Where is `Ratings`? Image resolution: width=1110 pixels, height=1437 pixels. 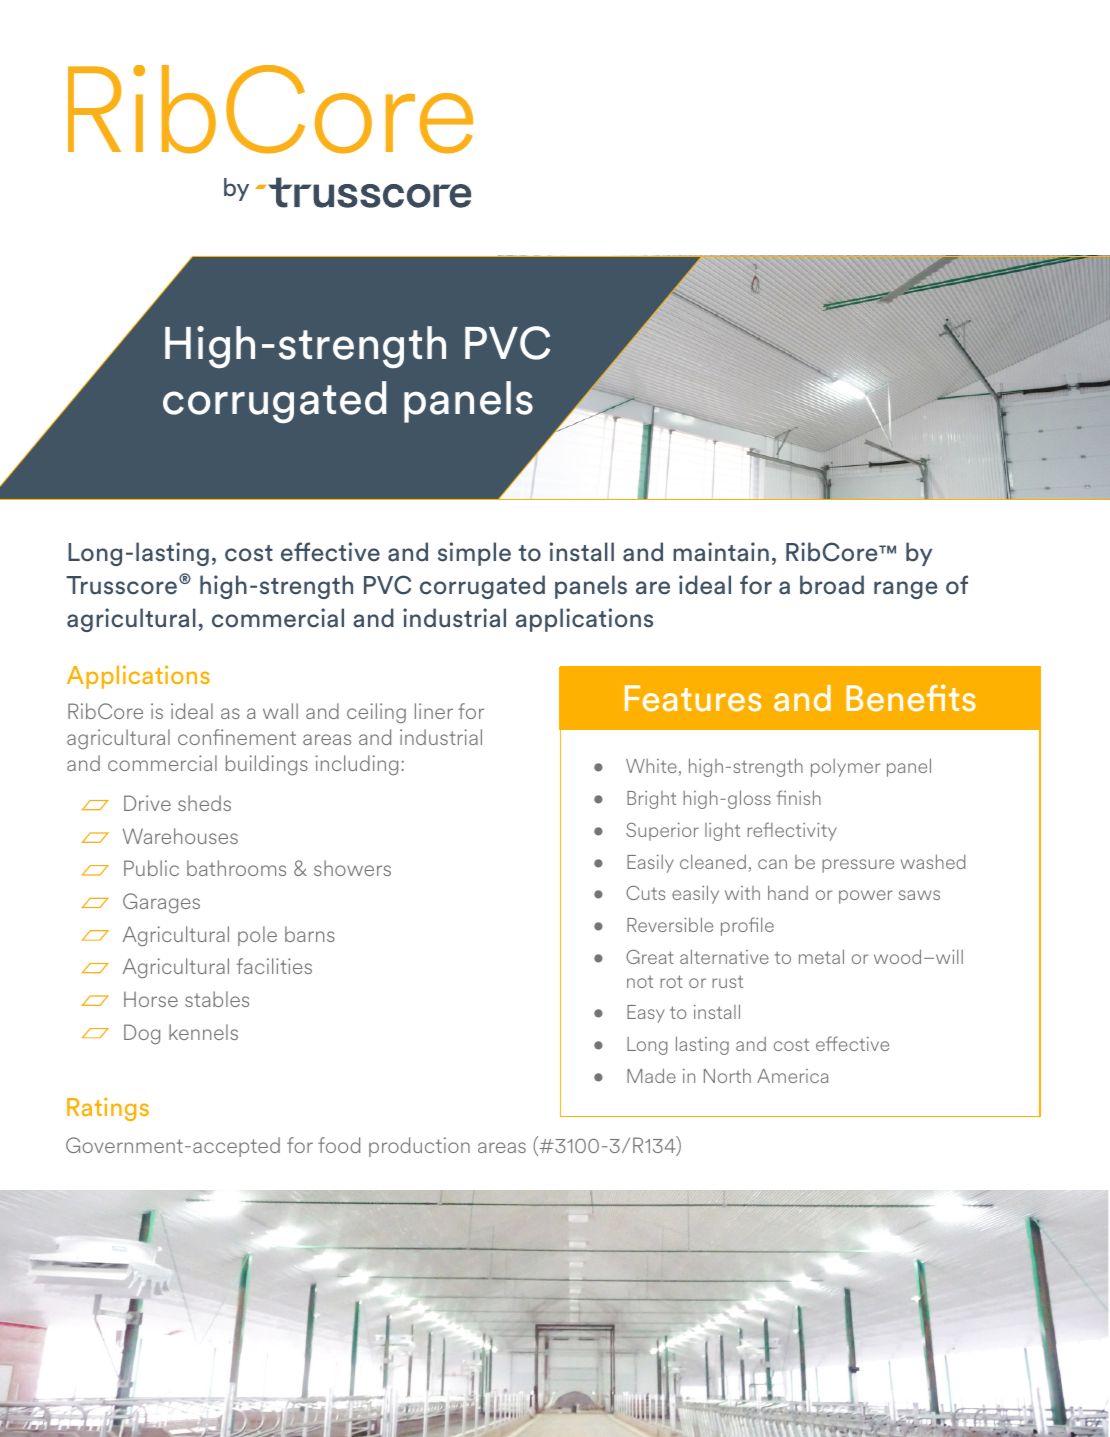
Ratings is located at coordinates (108, 1109).
